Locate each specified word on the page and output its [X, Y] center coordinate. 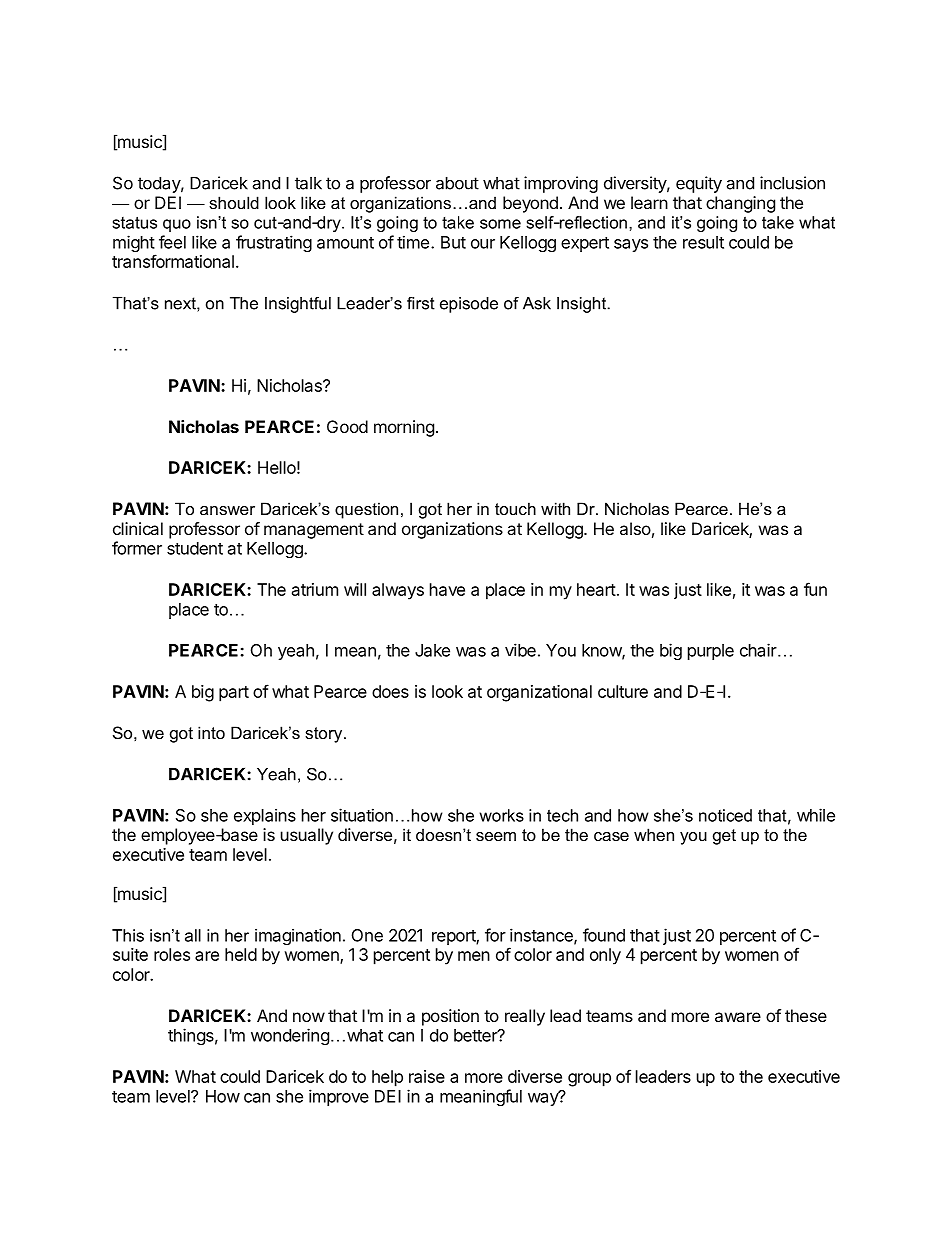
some [500, 224]
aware [738, 1017]
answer [227, 510]
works [502, 815]
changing [740, 204]
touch [515, 508]
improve [339, 1097]
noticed [725, 815]
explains [265, 816]
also [635, 528]
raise [427, 1076]
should [234, 202]
